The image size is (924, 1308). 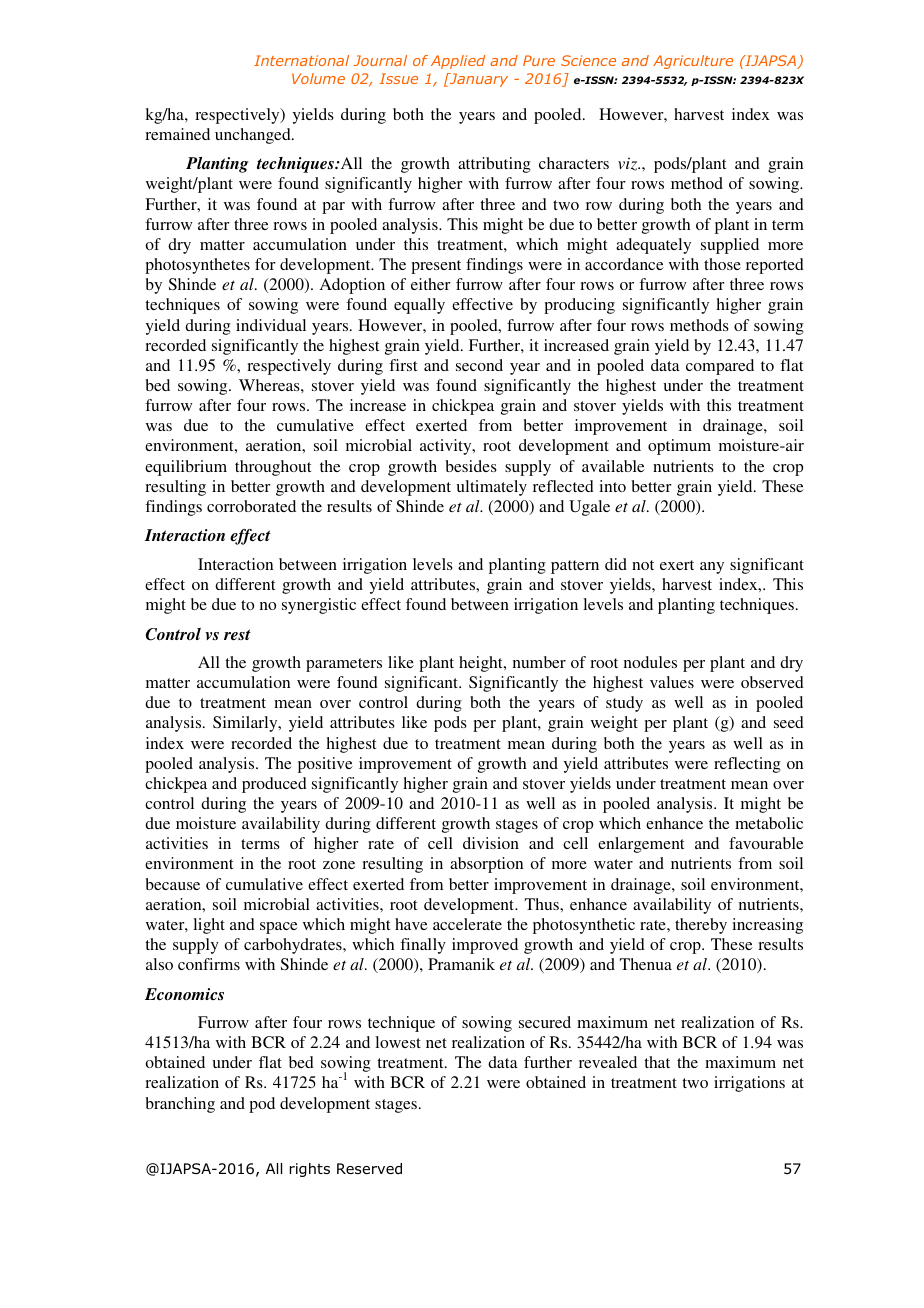 What do you see at coordinates (693, 62) in the screenshot?
I see `Agriculture` at bounding box center [693, 62].
